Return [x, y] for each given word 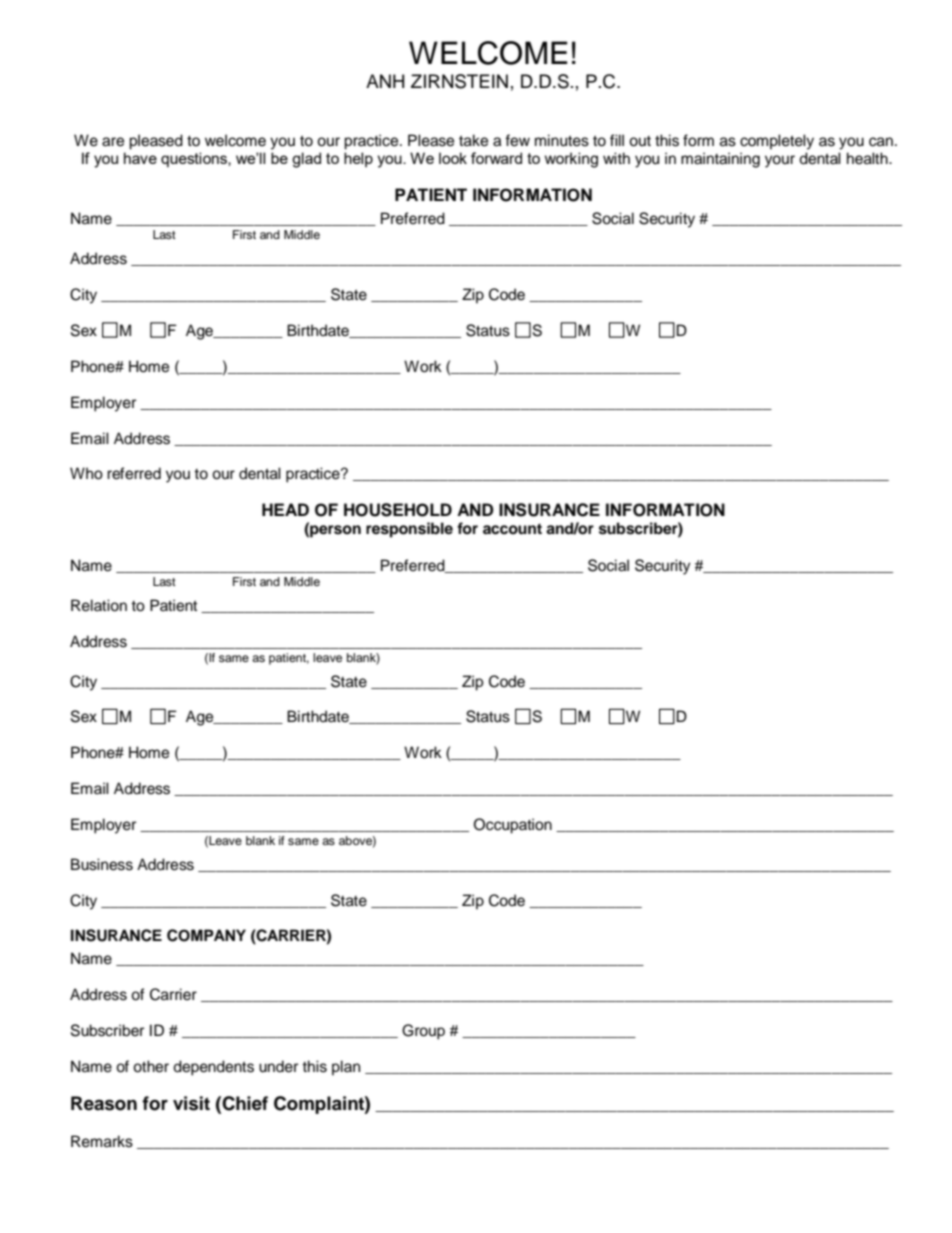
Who [86, 473]
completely [777, 142]
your [780, 161]
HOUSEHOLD [398, 510]
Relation [99, 605]
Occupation [513, 826]
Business [102, 864]
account [512, 529]
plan [346, 1068]
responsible [409, 530]
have [140, 158]
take [473, 140]
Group [423, 1032]
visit [191, 1103]
